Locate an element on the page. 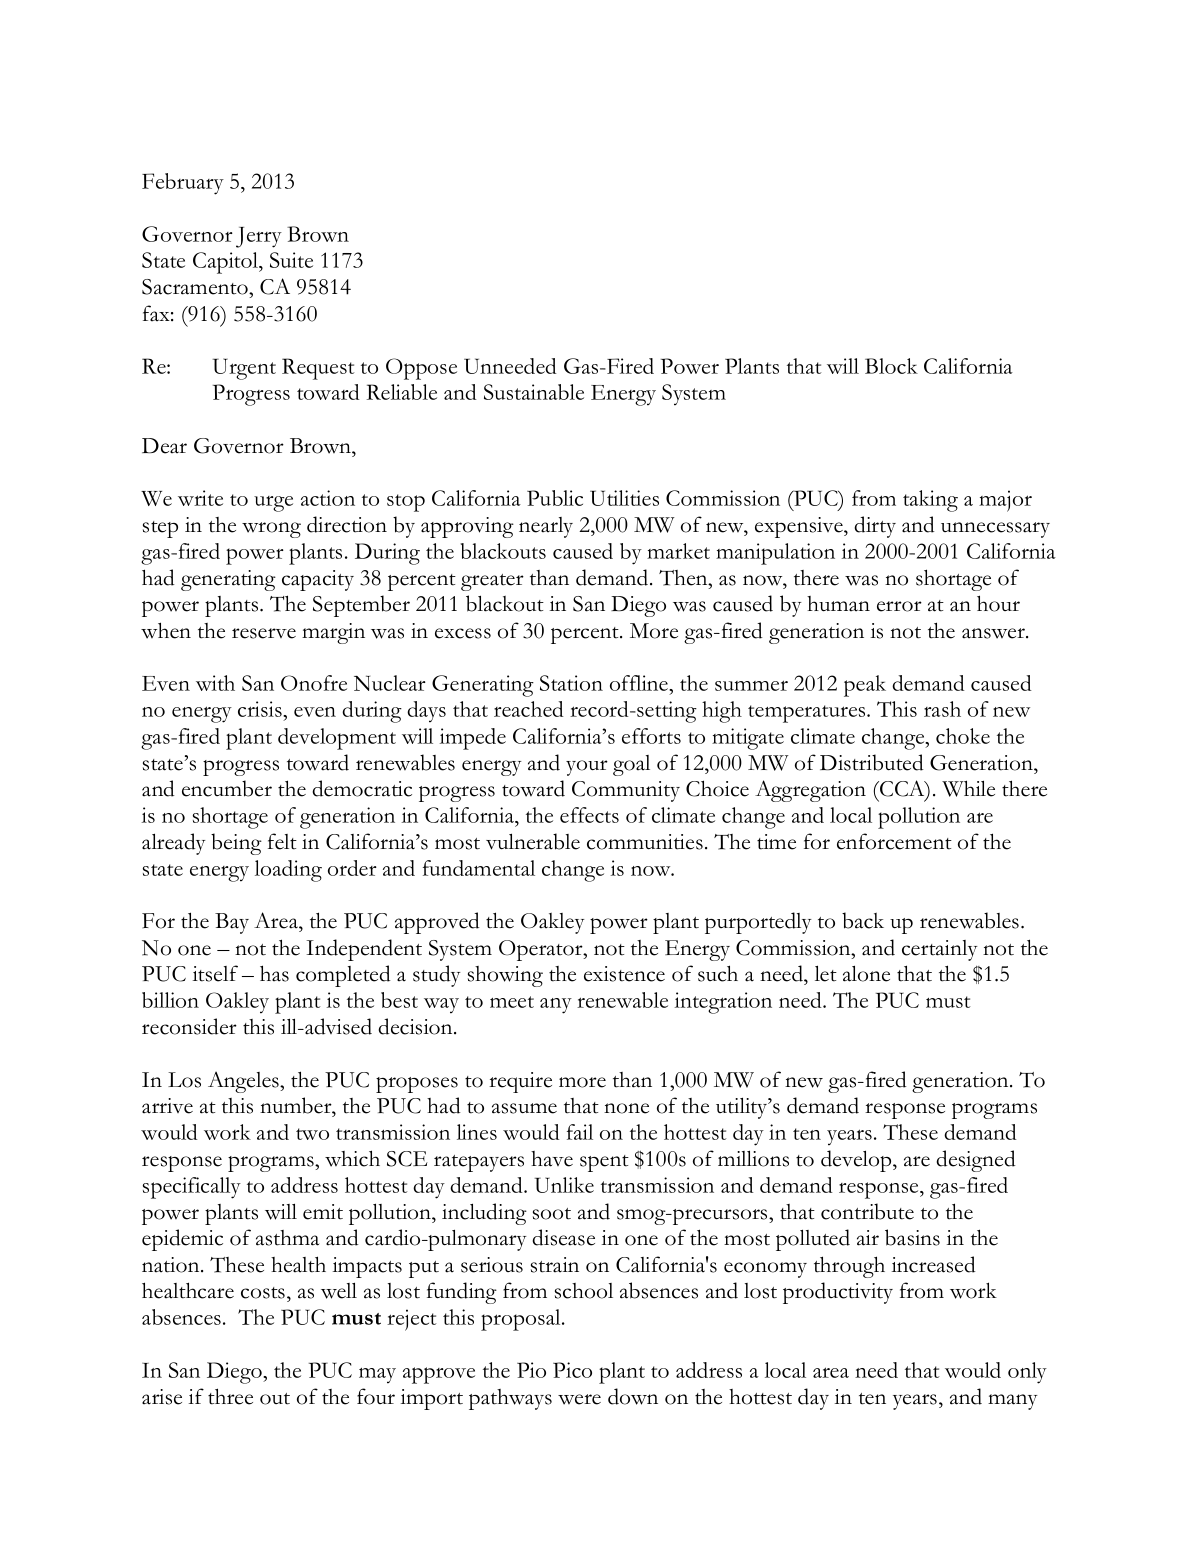 This document has width=1198, height=1550. reserve is located at coordinates (264, 633).
